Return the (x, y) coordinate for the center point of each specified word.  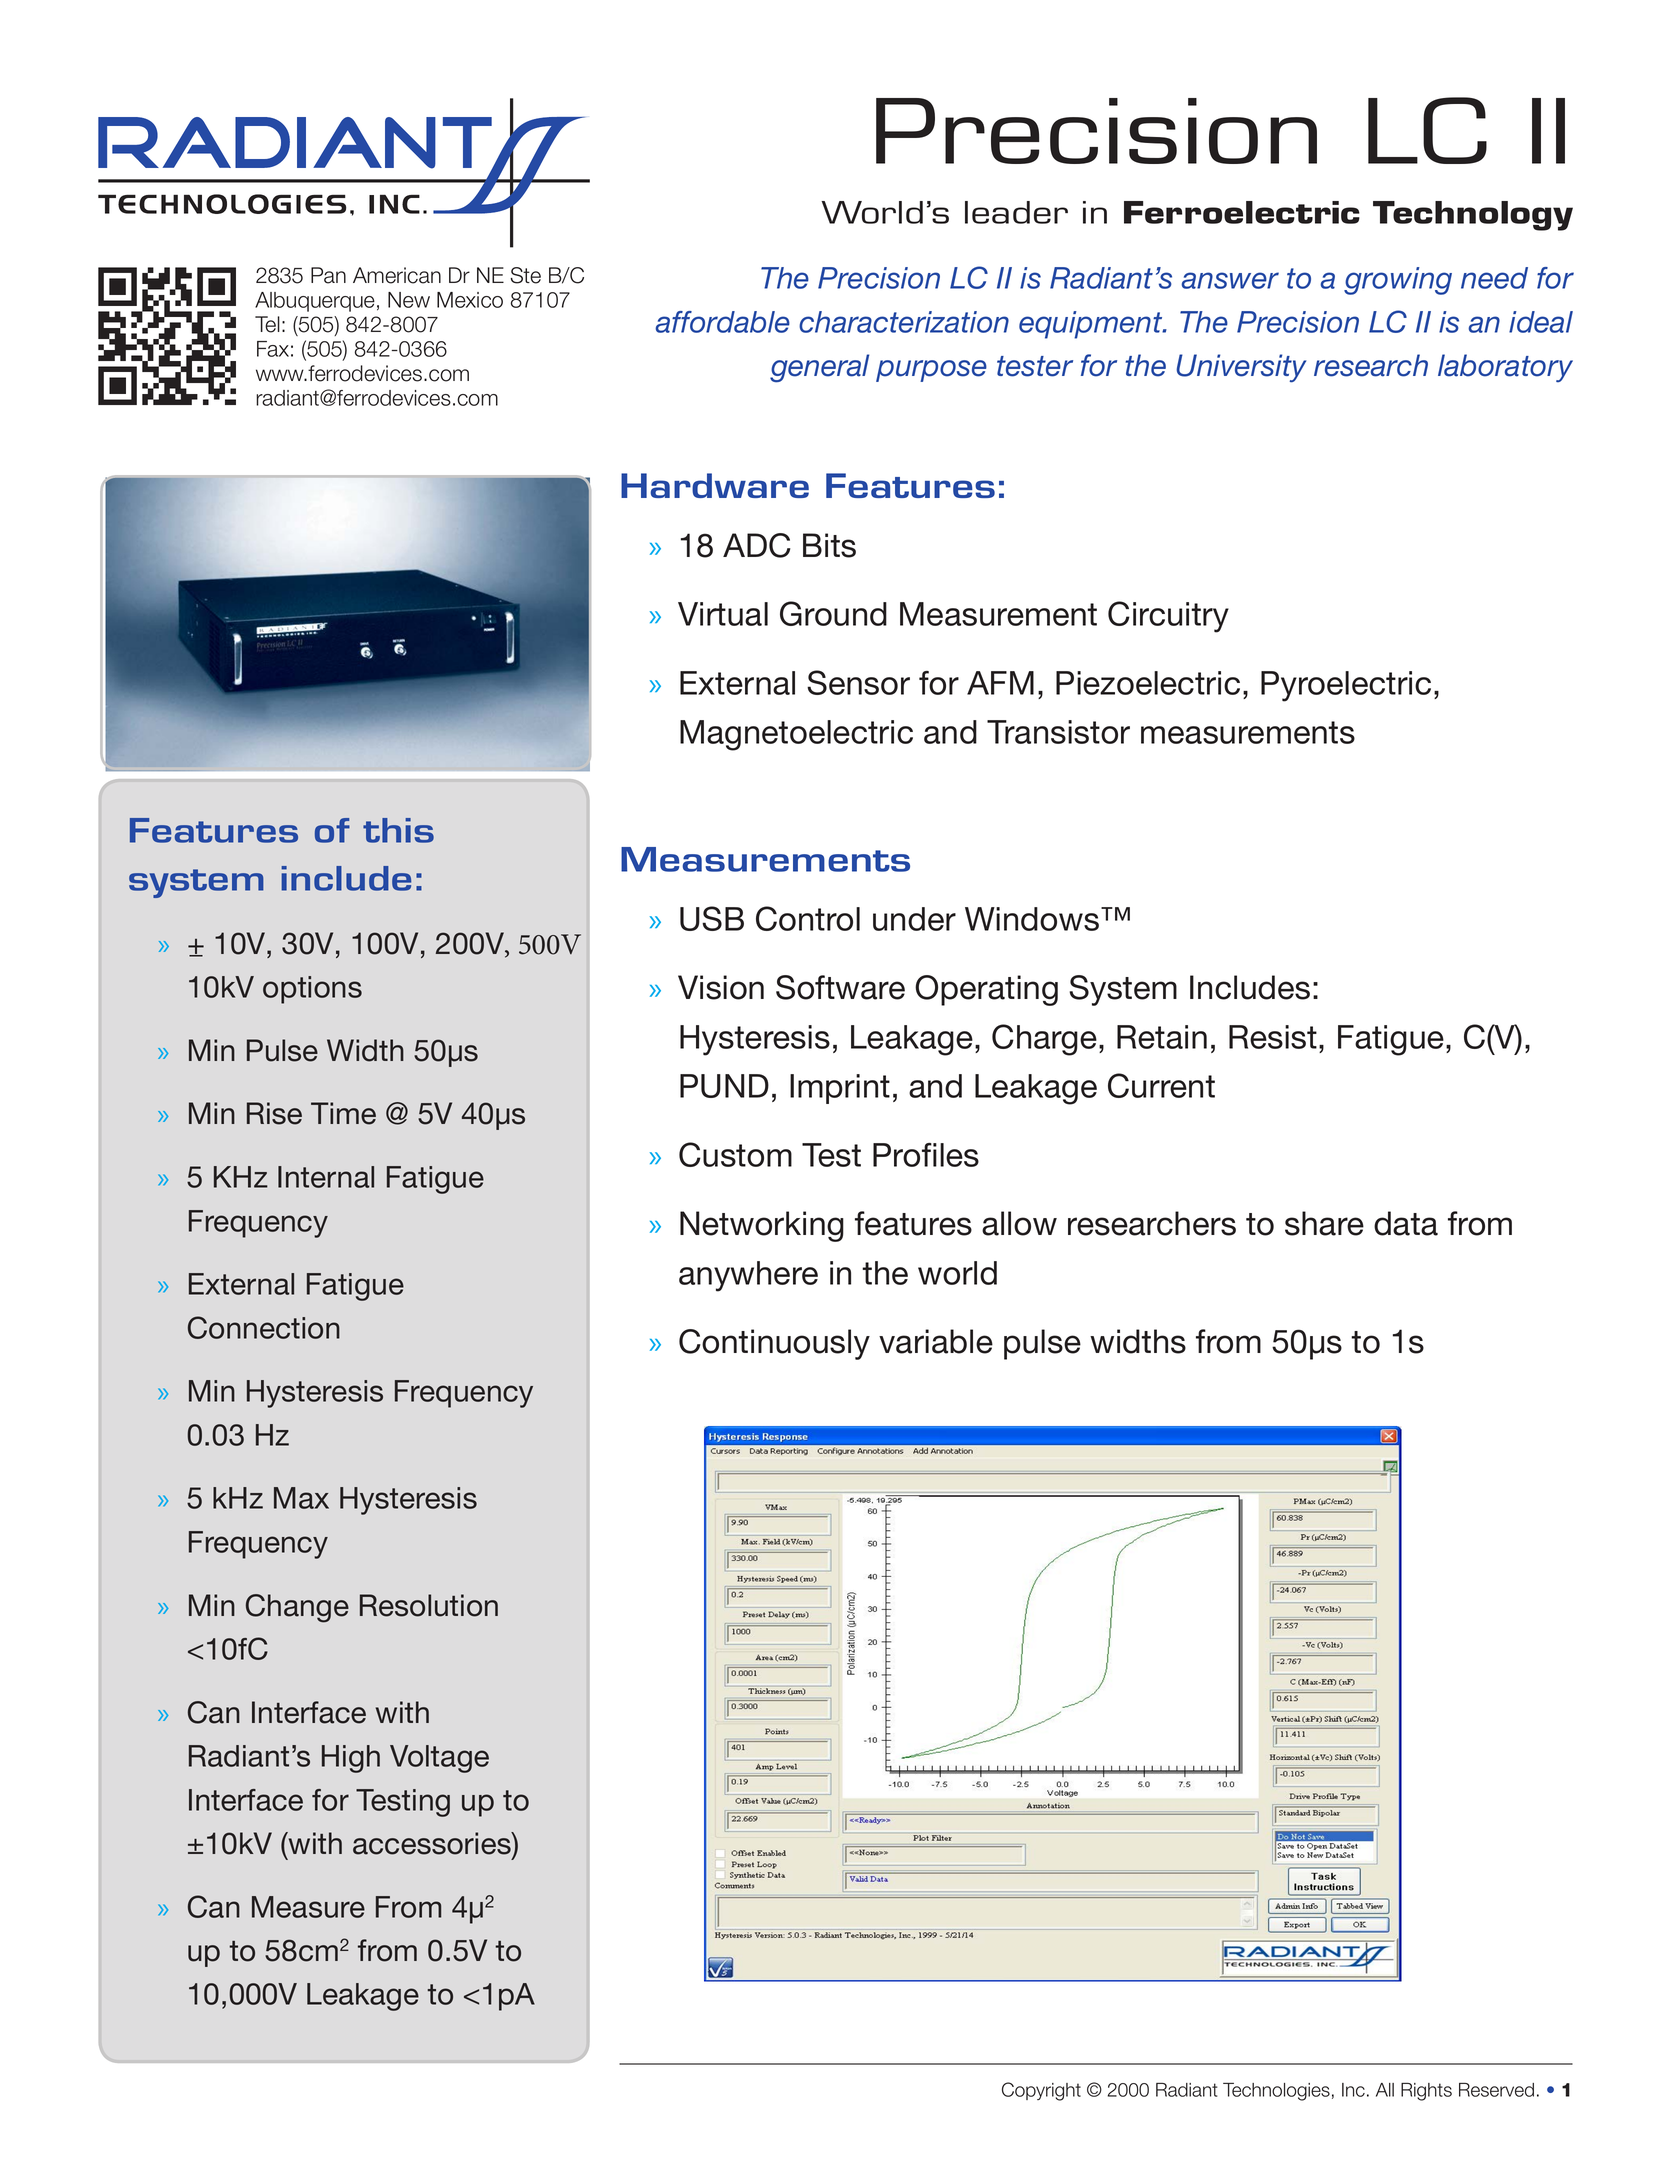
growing (1398, 281)
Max (301, 1498)
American (397, 275)
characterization (904, 322)
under (914, 919)
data (1406, 1223)
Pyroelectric (1346, 686)
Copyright (1041, 2091)
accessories (433, 1843)
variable (936, 1341)
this (398, 830)
